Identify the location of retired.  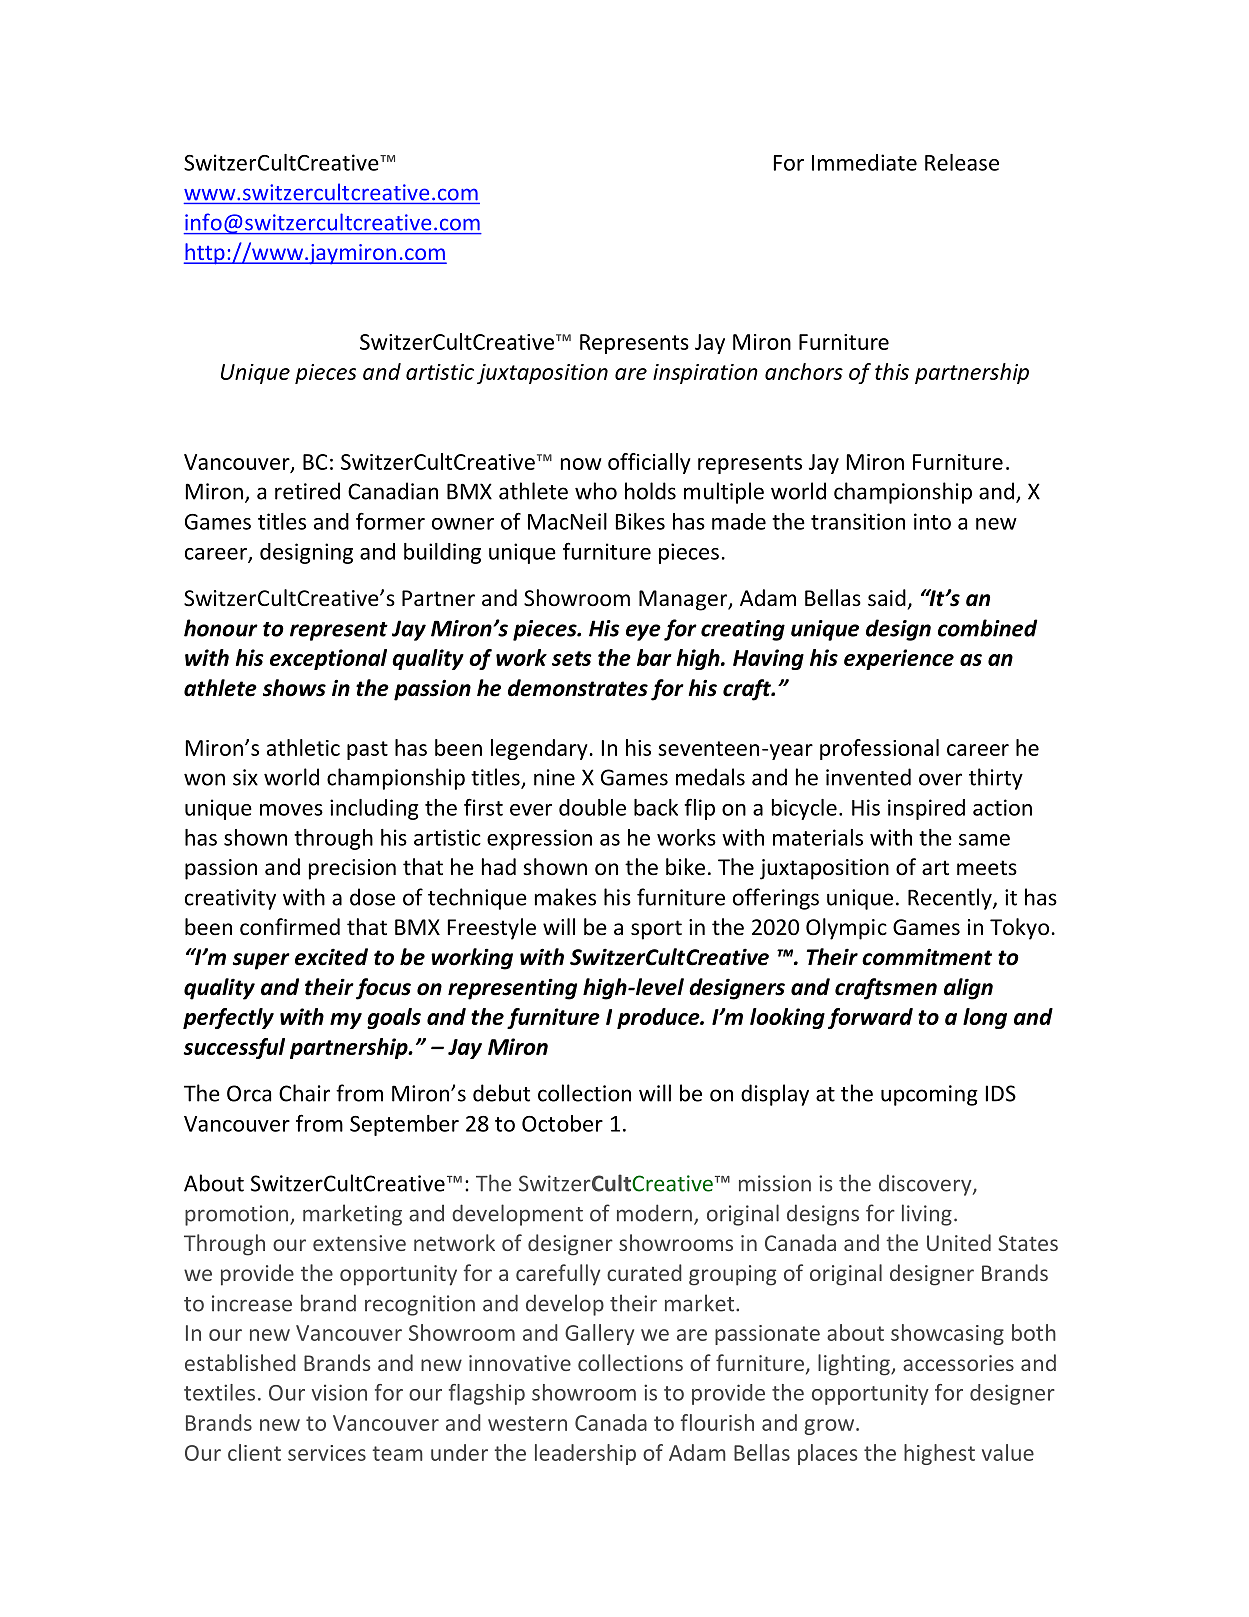
(307, 491).
